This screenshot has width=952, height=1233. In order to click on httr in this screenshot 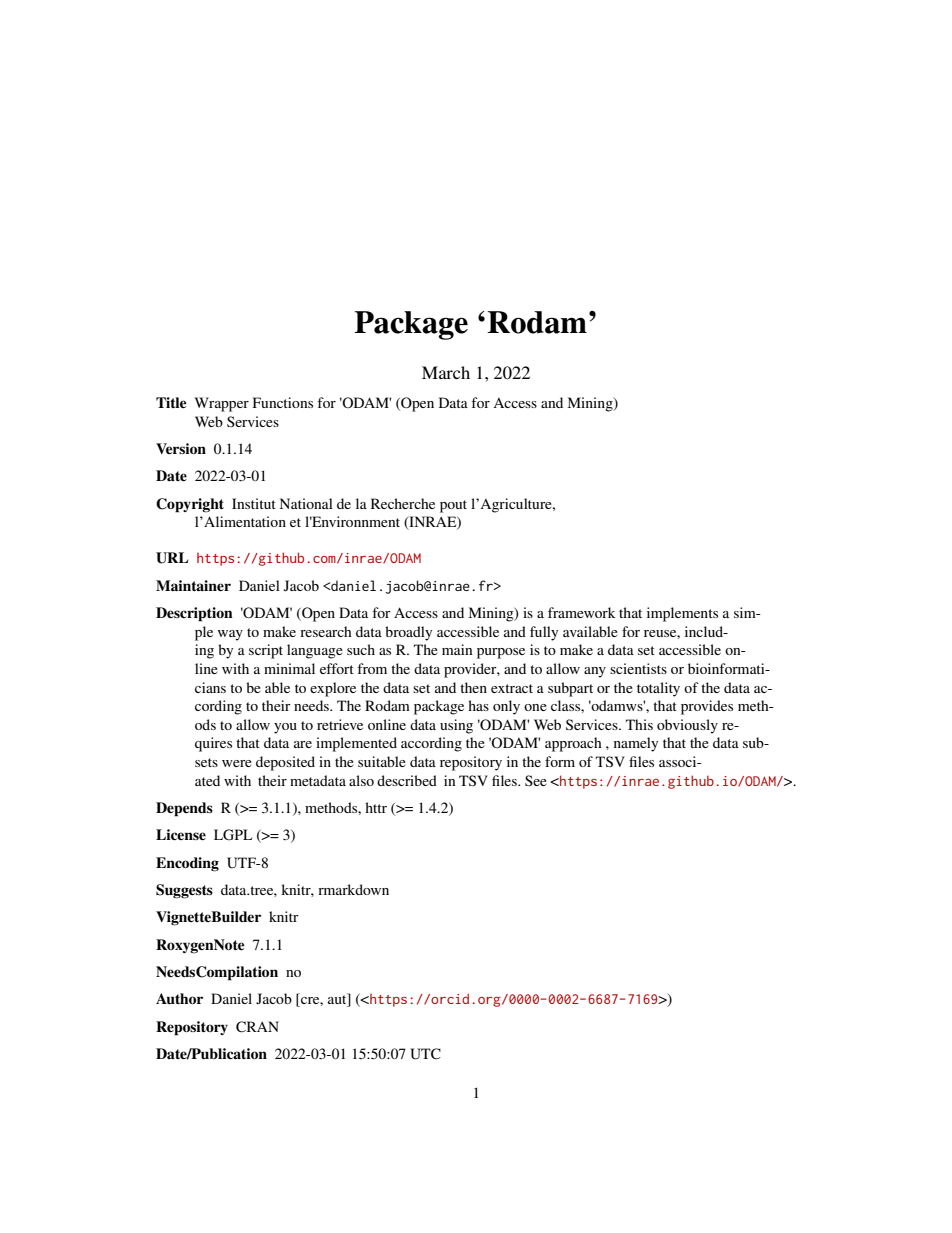, I will do `click(376, 807)`.
